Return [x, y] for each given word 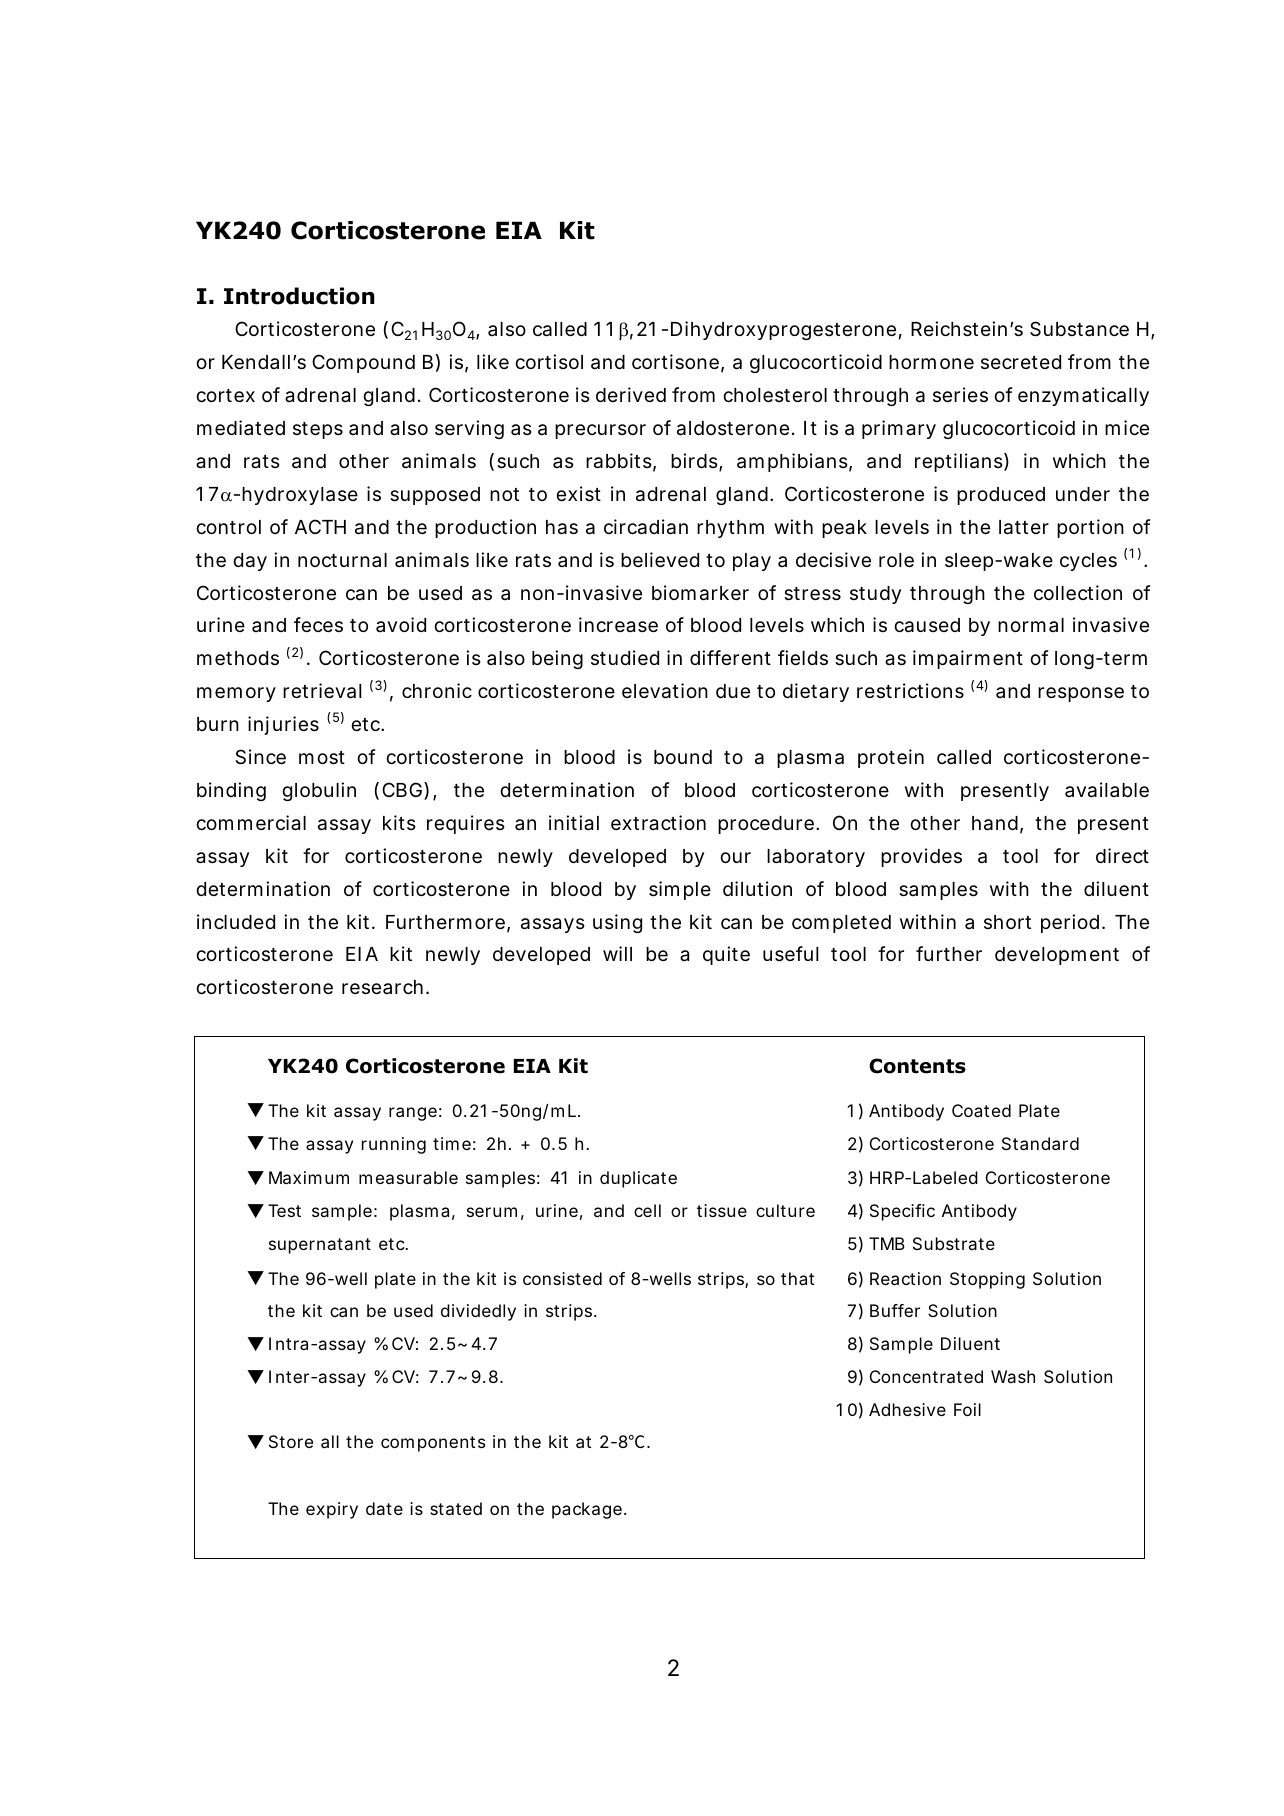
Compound [363, 363]
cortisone [675, 361]
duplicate [638, 1179]
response [1081, 694]
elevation [665, 691]
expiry [332, 1510]
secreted [1021, 362]
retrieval [322, 691]
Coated [981, 1110]
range [413, 1114]
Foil [967, 1409]
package [587, 1510]
